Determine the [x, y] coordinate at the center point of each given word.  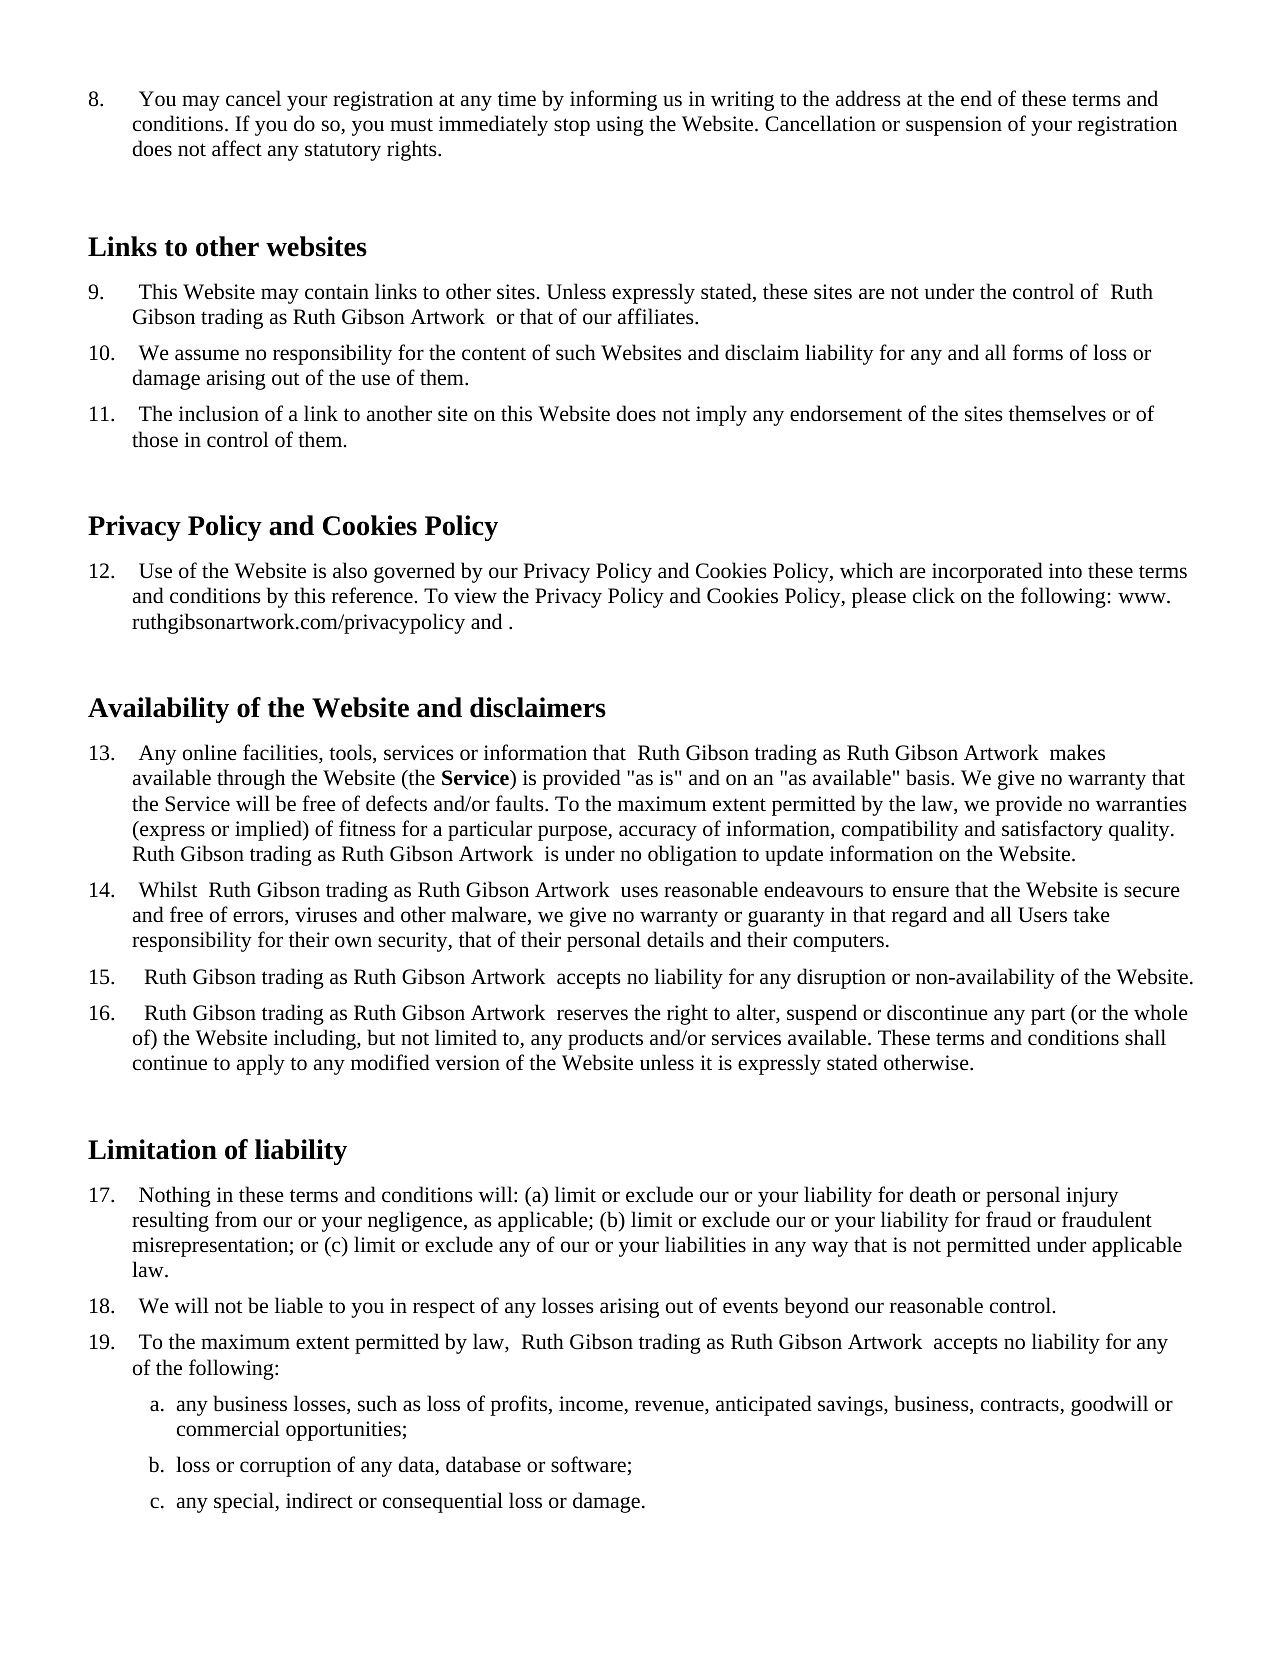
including [316, 1039]
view [475, 596]
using [620, 126]
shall [1145, 1037]
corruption [285, 1467]
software [588, 1464]
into [1065, 570]
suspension [954, 126]
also [350, 570]
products [605, 1039]
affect [237, 148]
